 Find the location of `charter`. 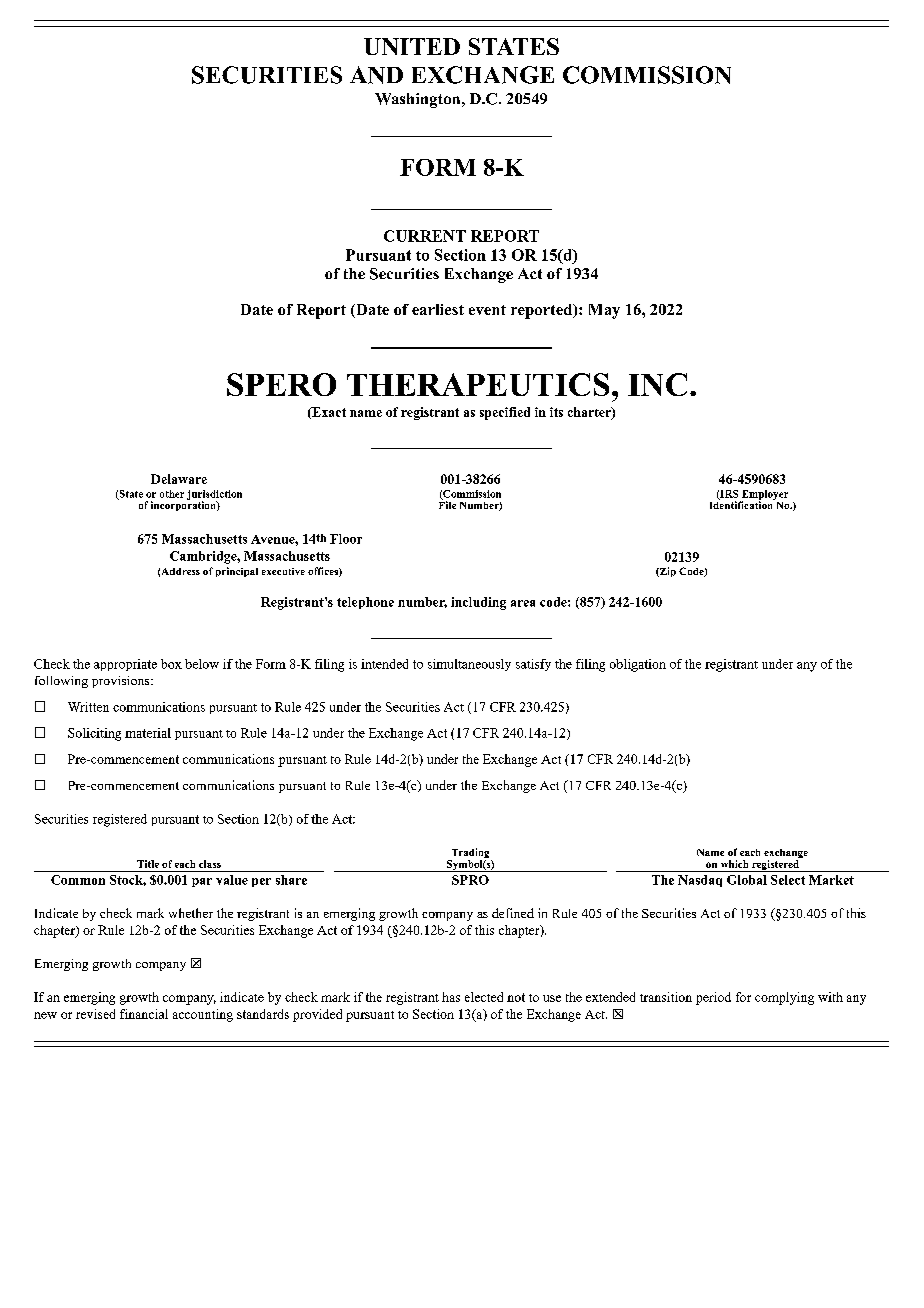

charter is located at coordinates (590, 413).
